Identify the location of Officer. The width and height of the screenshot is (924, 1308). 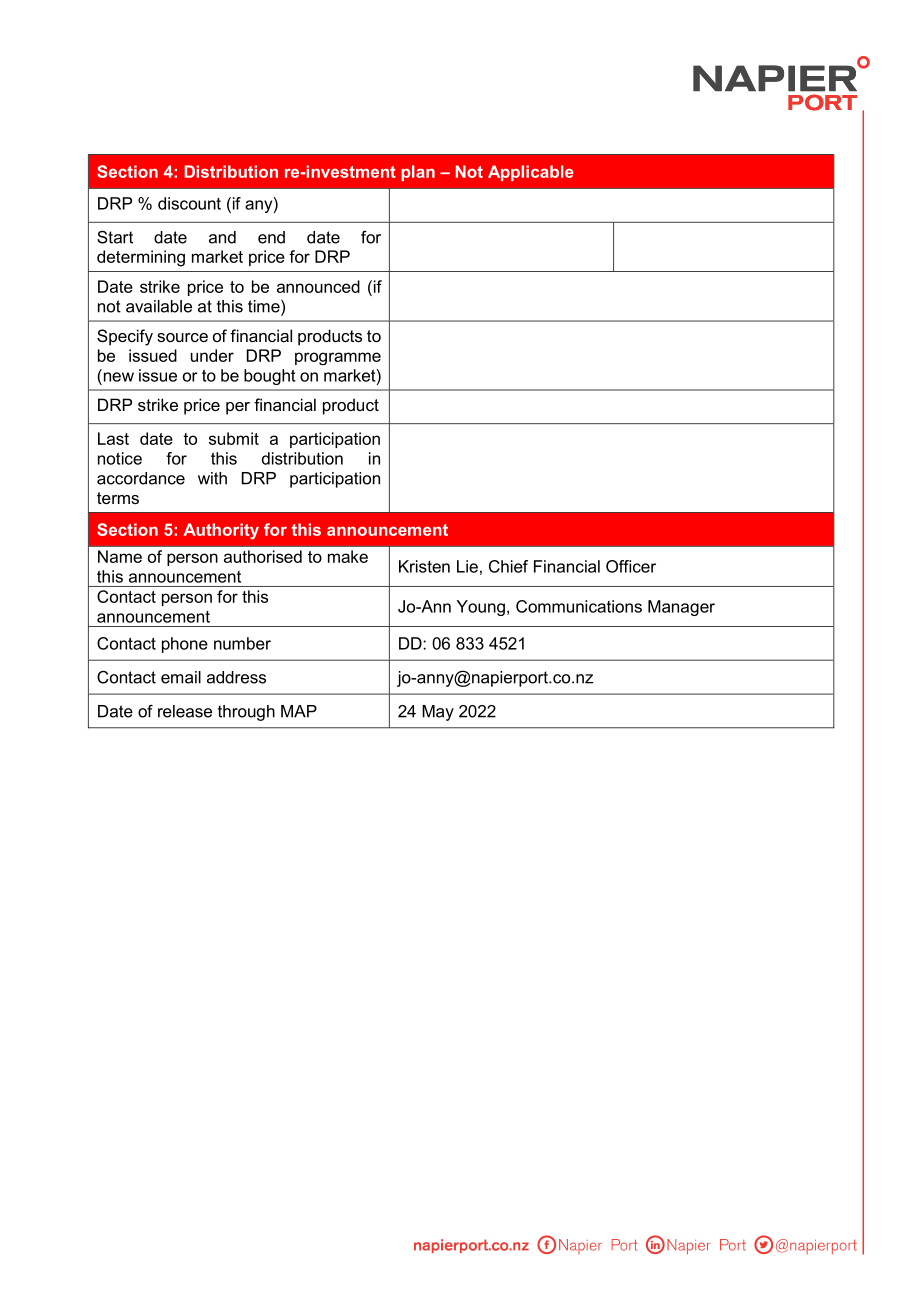
(631, 566).
